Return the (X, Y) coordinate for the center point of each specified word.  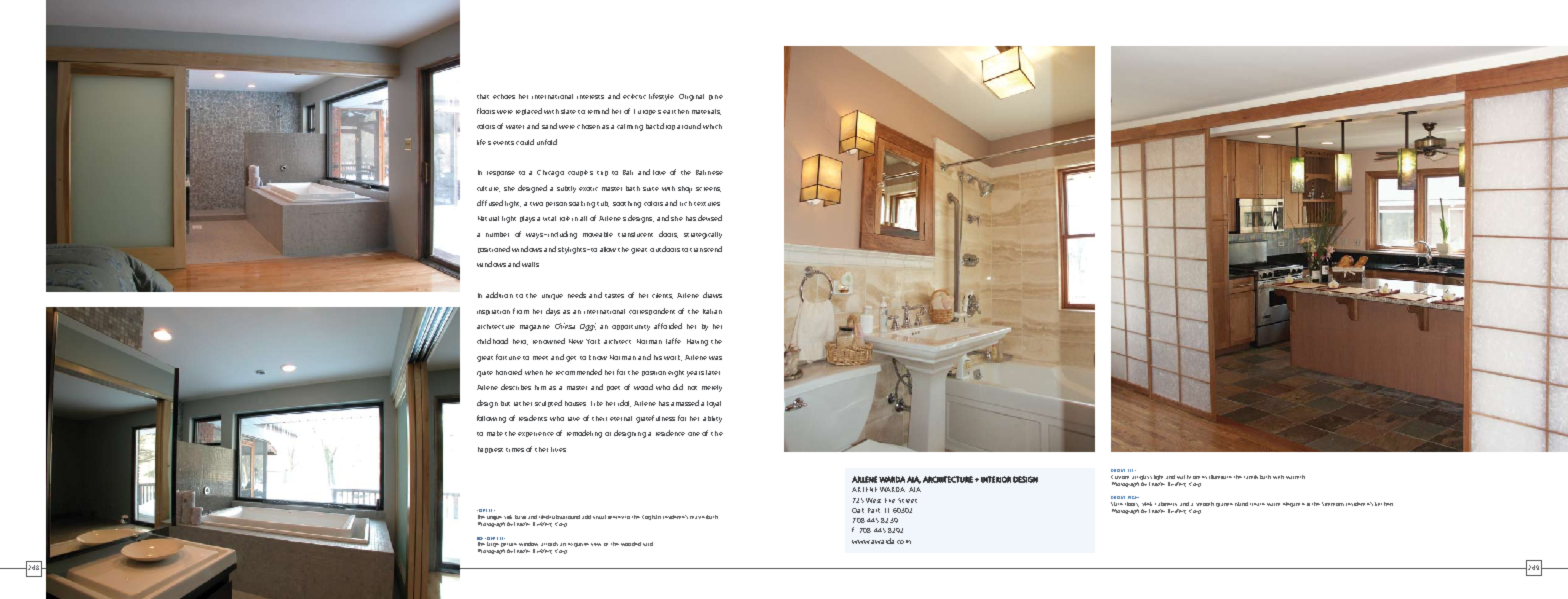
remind (598, 111)
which (712, 126)
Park (874, 510)
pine (716, 97)
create (1257, 504)
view (596, 544)
